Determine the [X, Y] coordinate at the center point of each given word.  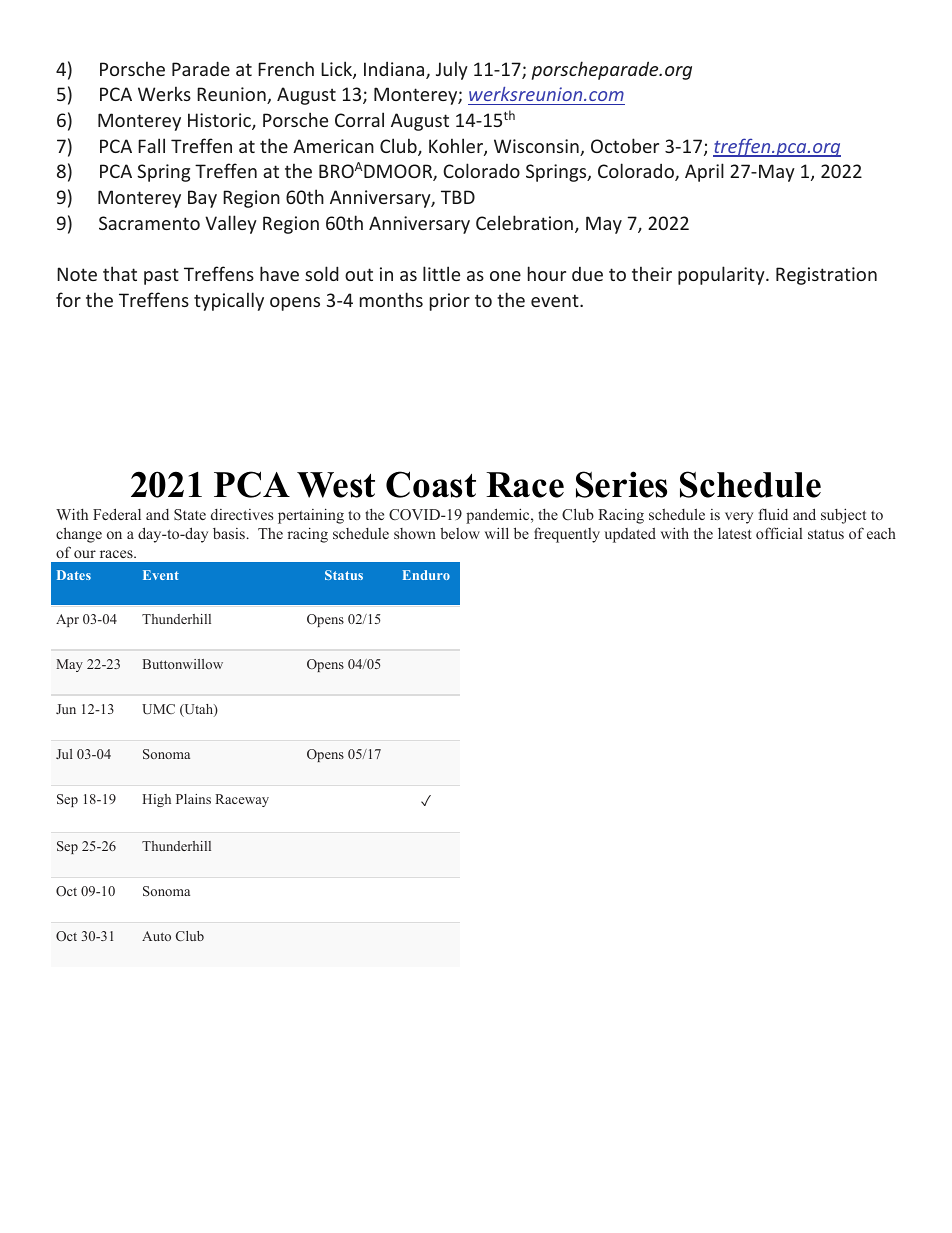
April [704, 172]
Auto [156, 936]
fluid [773, 514]
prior [450, 302]
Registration [826, 276]
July [452, 70]
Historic [220, 121]
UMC [158, 709]
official [779, 533]
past [161, 276]
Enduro [426, 575]
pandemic [499, 516]
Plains [193, 799]
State [190, 514]
